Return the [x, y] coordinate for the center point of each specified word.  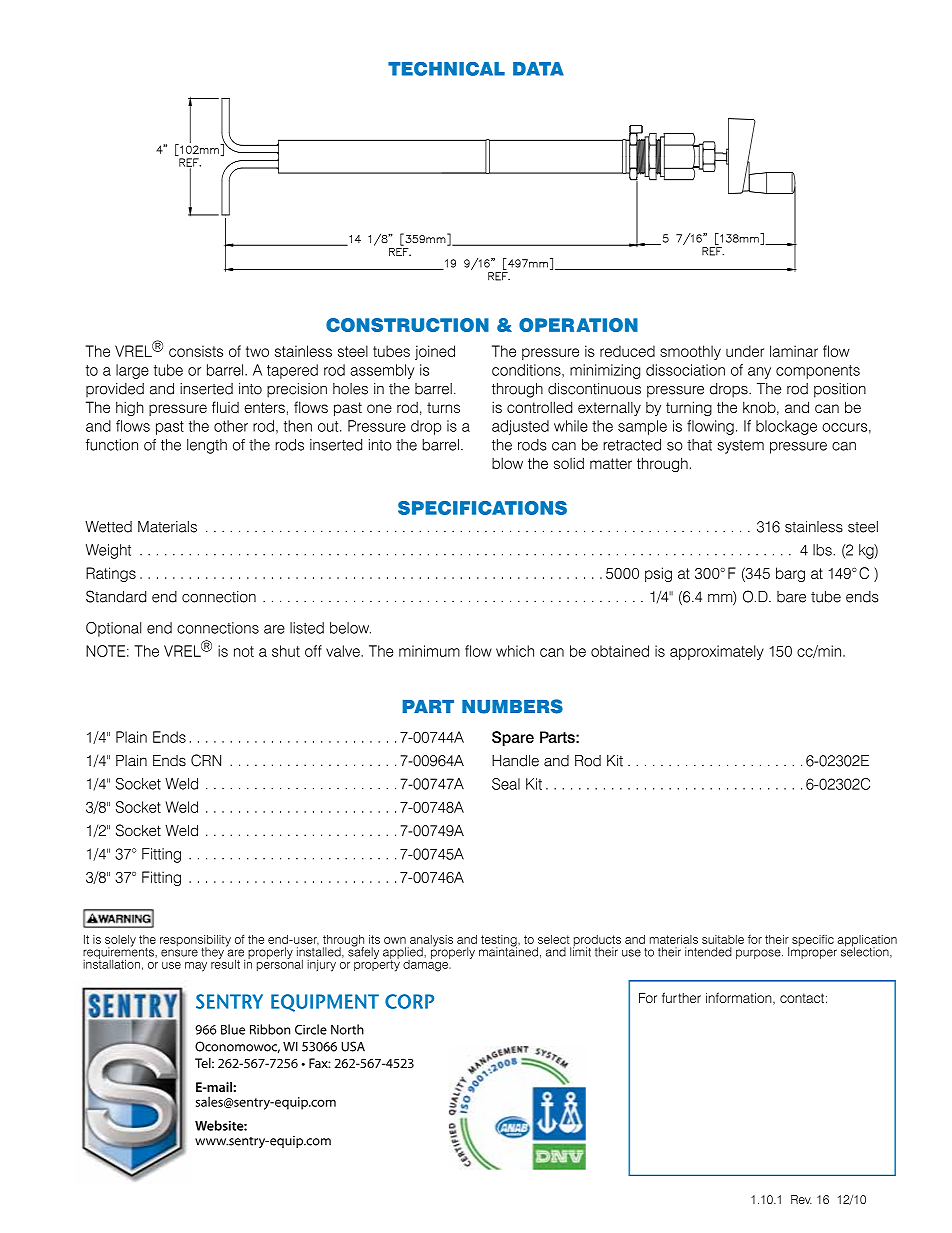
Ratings [111, 574]
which [515, 651]
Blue [233, 1029]
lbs [823, 550]
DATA [538, 69]
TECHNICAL [446, 69]
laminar [794, 351]
